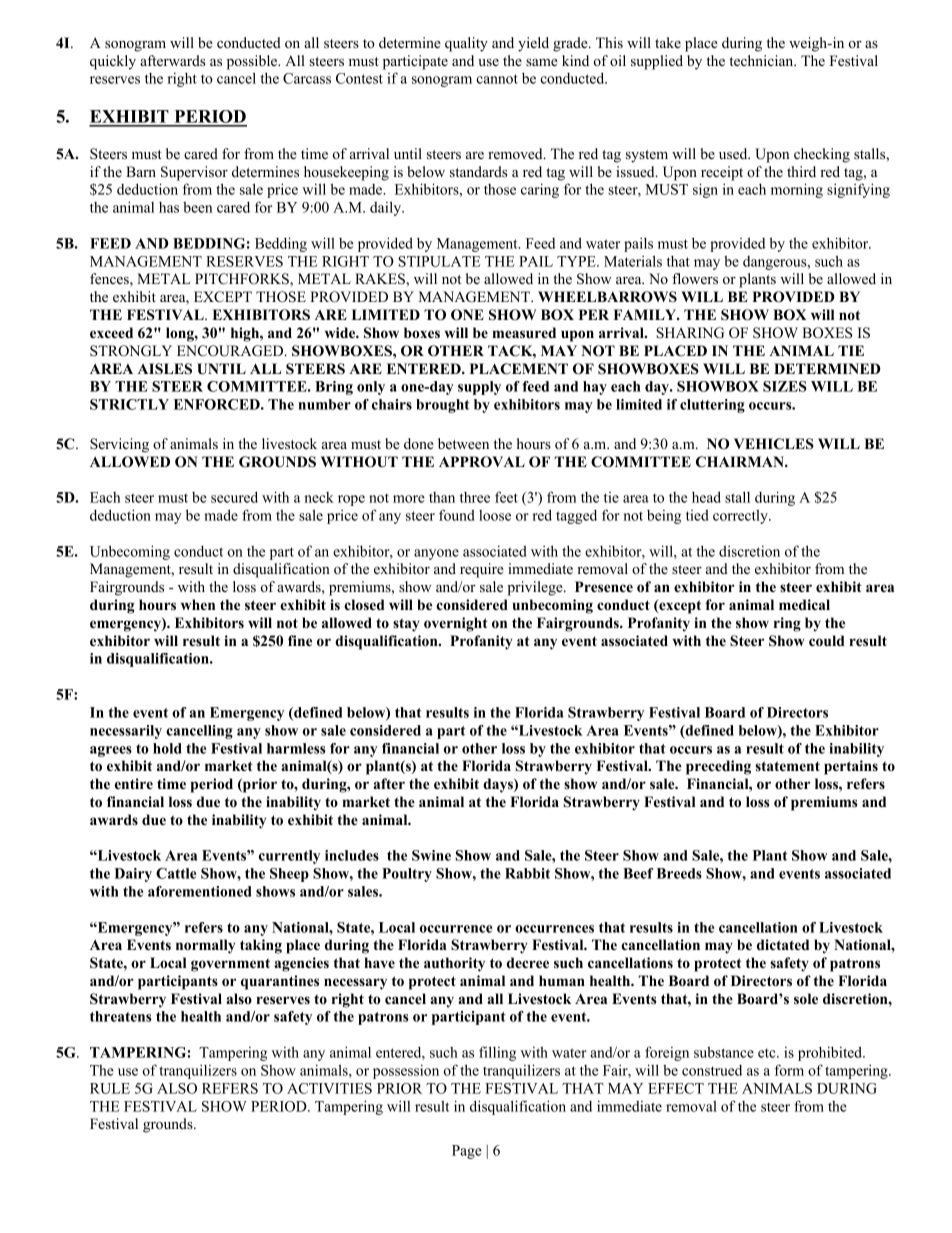 The image size is (952, 1233). What do you see at coordinates (129, 404) in the screenshot?
I see `STRICTLY` at bounding box center [129, 404].
